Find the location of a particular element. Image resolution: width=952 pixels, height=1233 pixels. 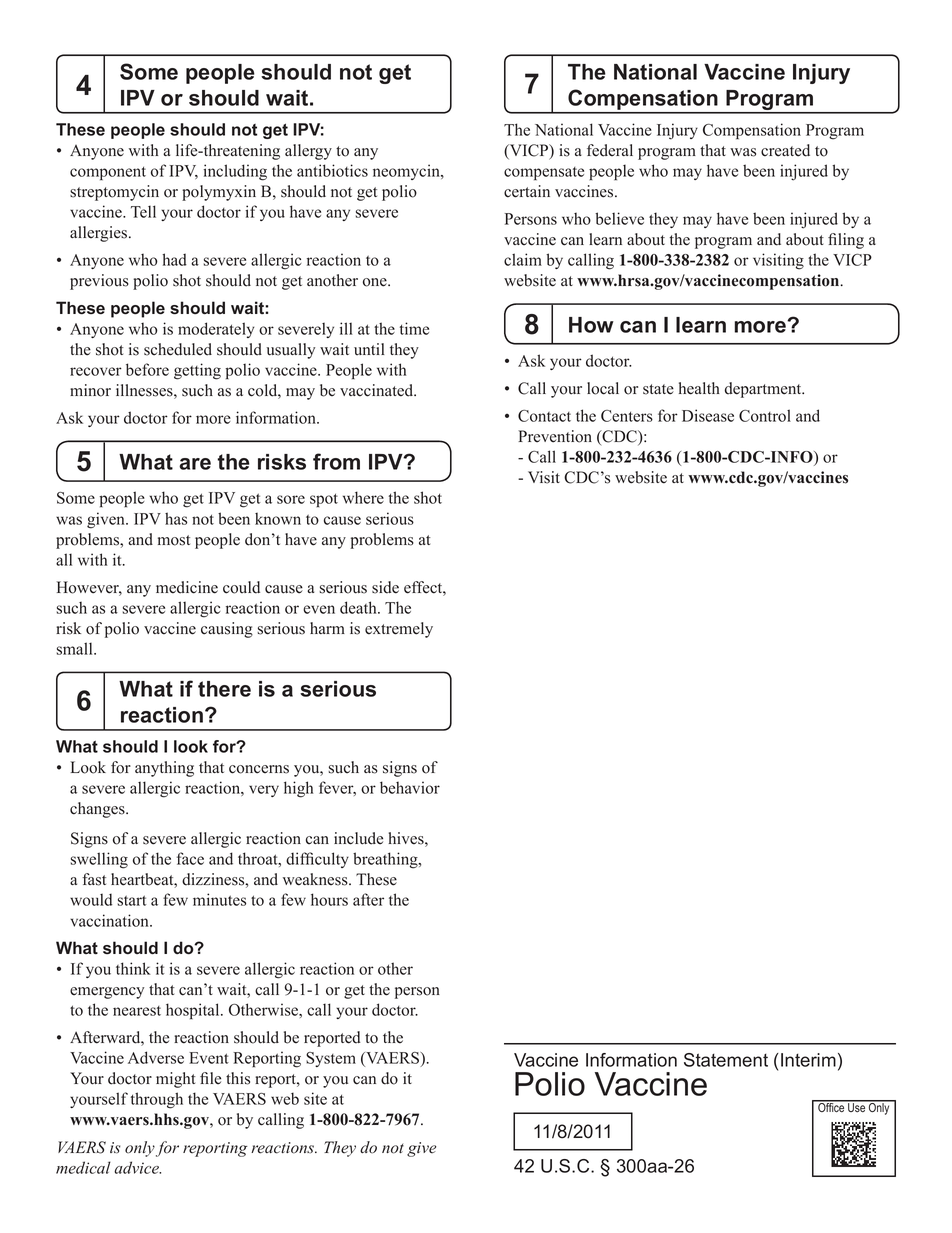

neomycin is located at coordinates (407, 172).
